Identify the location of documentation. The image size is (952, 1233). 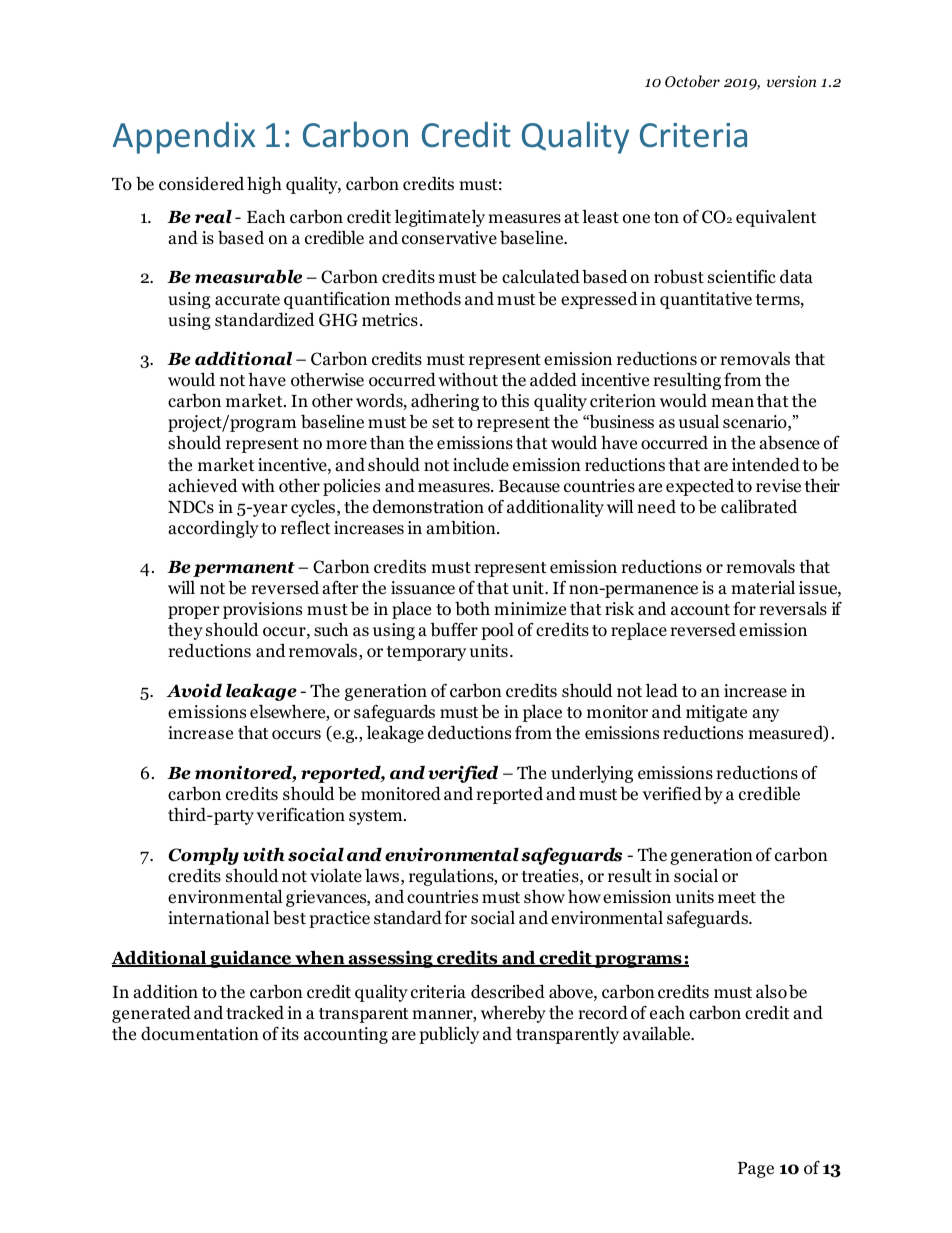
(200, 1033).
